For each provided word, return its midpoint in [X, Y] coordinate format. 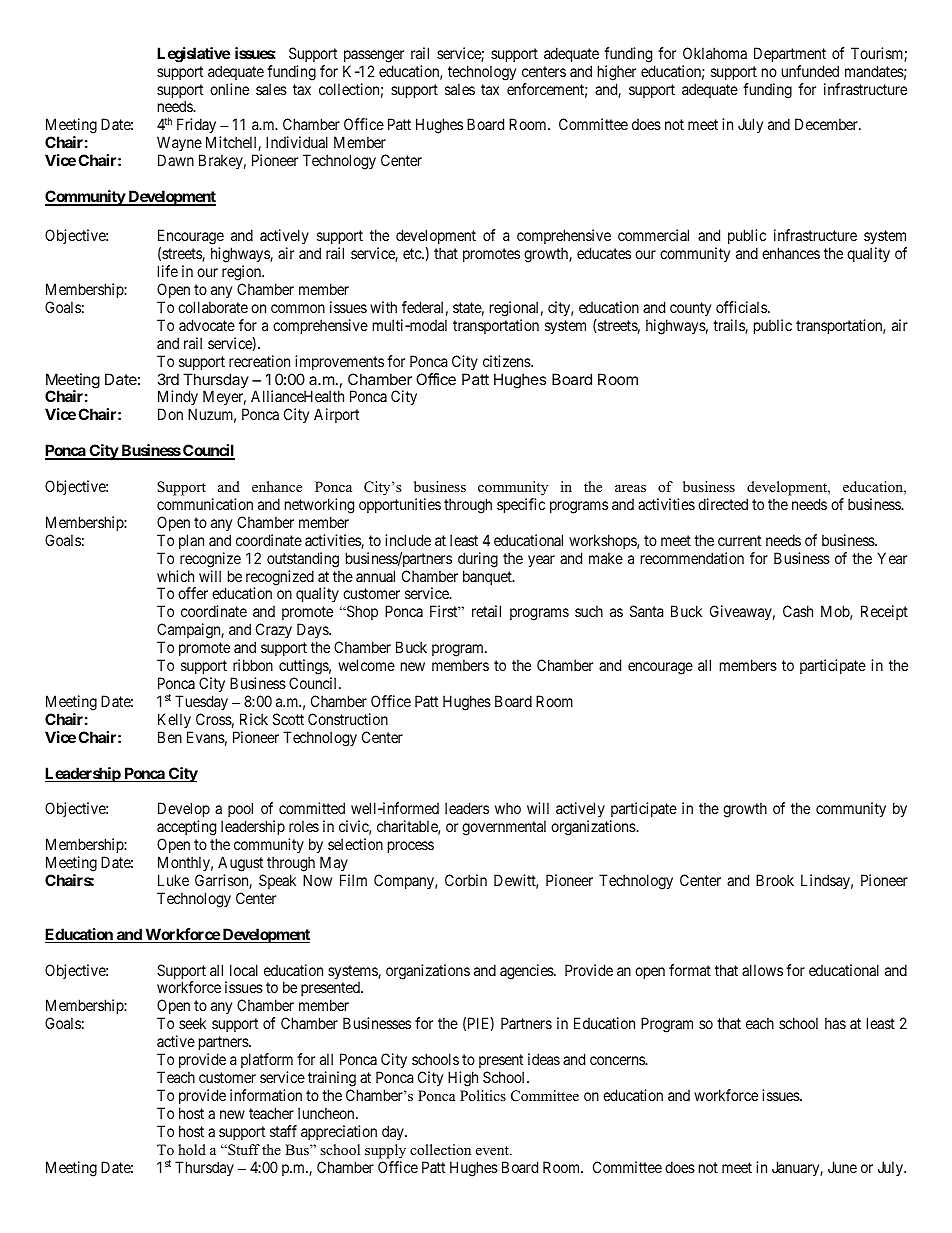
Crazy [273, 632]
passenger [374, 56]
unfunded [810, 71]
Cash [798, 611]
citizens [507, 361]
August [240, 864]
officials [741, 307]
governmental [504, 828]
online [229, 89]
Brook [775, 880]
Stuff [243, 1150]
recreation [259, 361]
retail [486, 611]
